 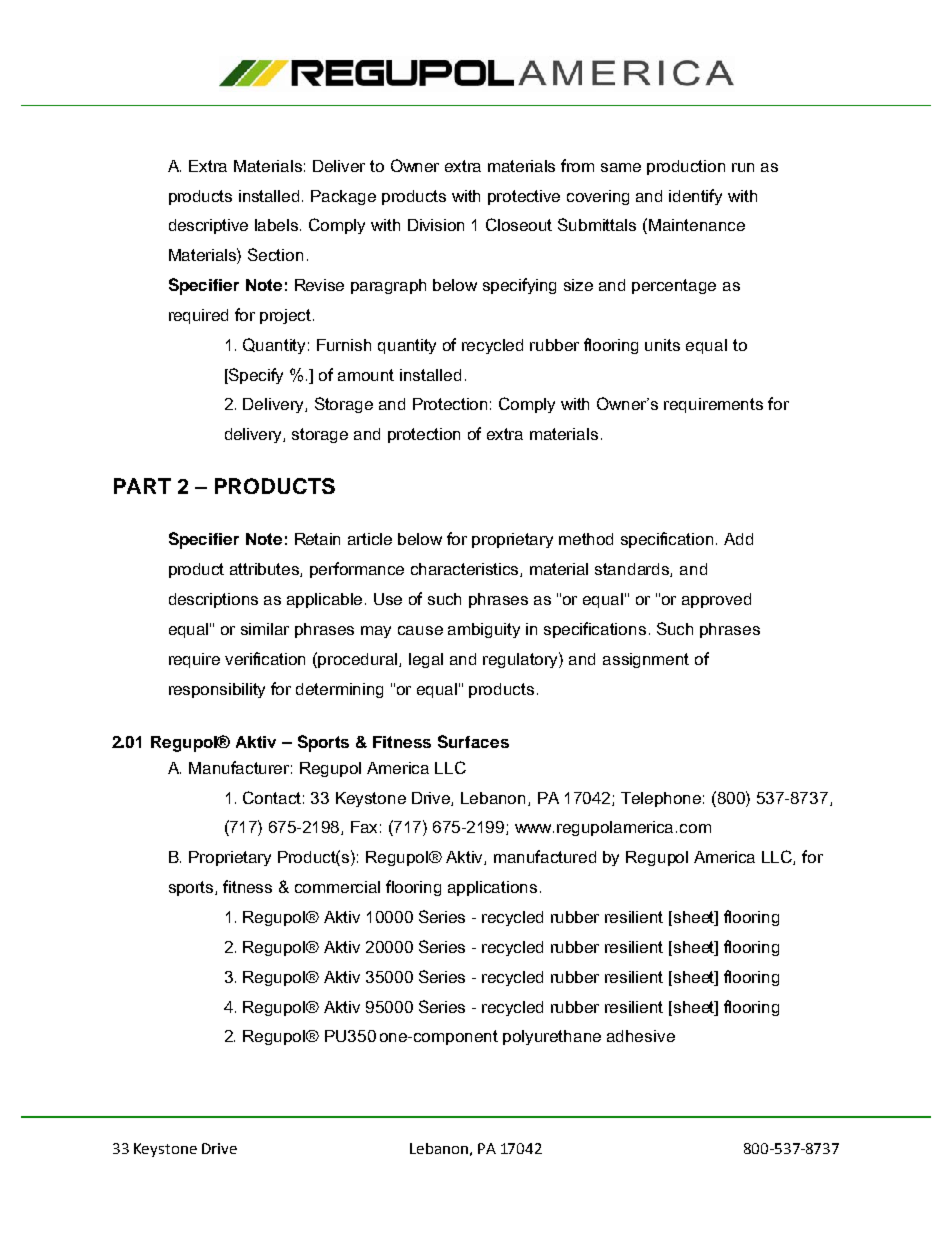 What do you see at coordinates (142, 486) in the page?
I see `PART` at bounding box center [142, 486].
